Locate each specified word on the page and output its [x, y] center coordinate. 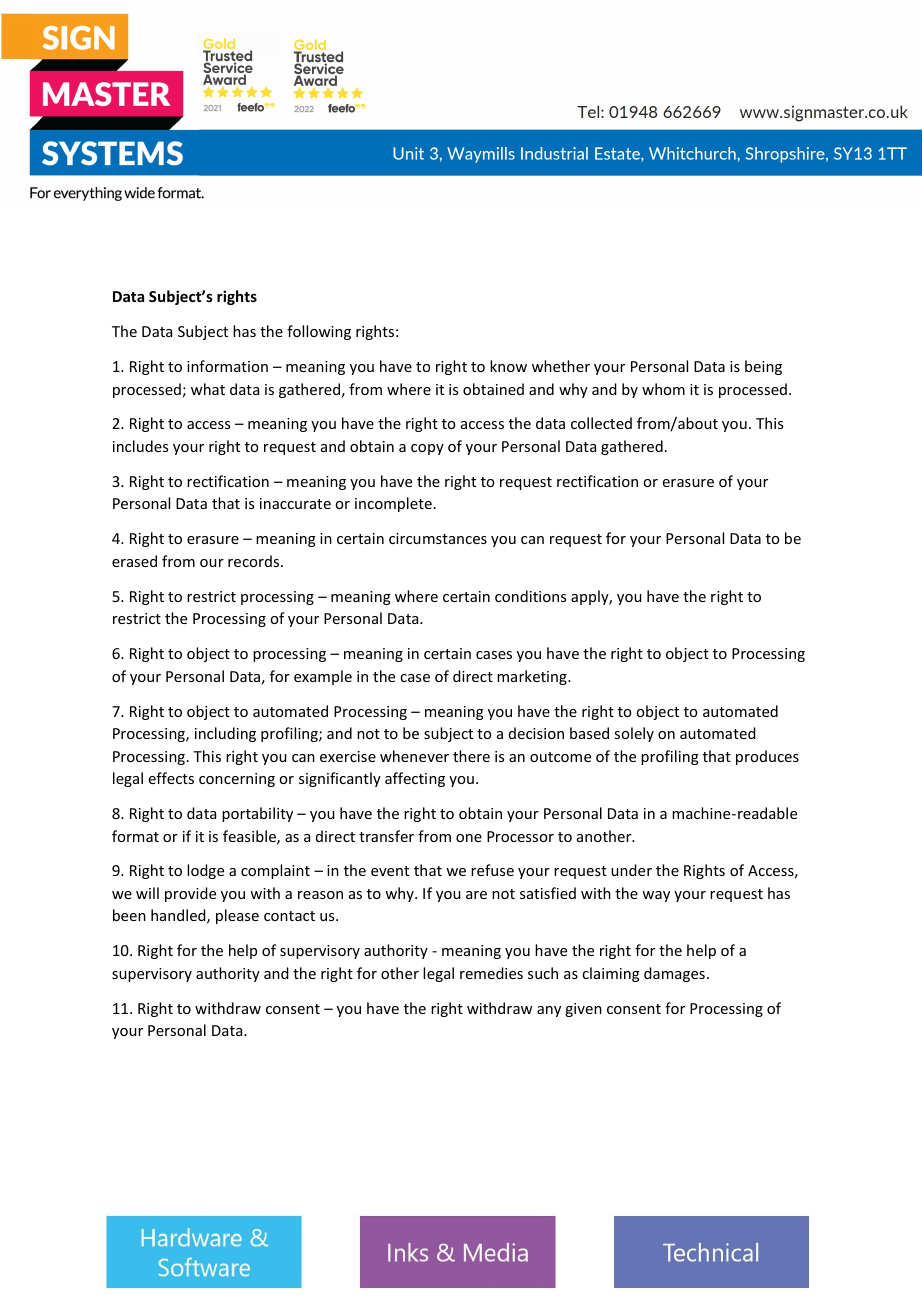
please [237, 916]
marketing [533, 677]
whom [663, 389]
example [323, 677]
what [208, 389]
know [508, 366]
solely [634, 734]
